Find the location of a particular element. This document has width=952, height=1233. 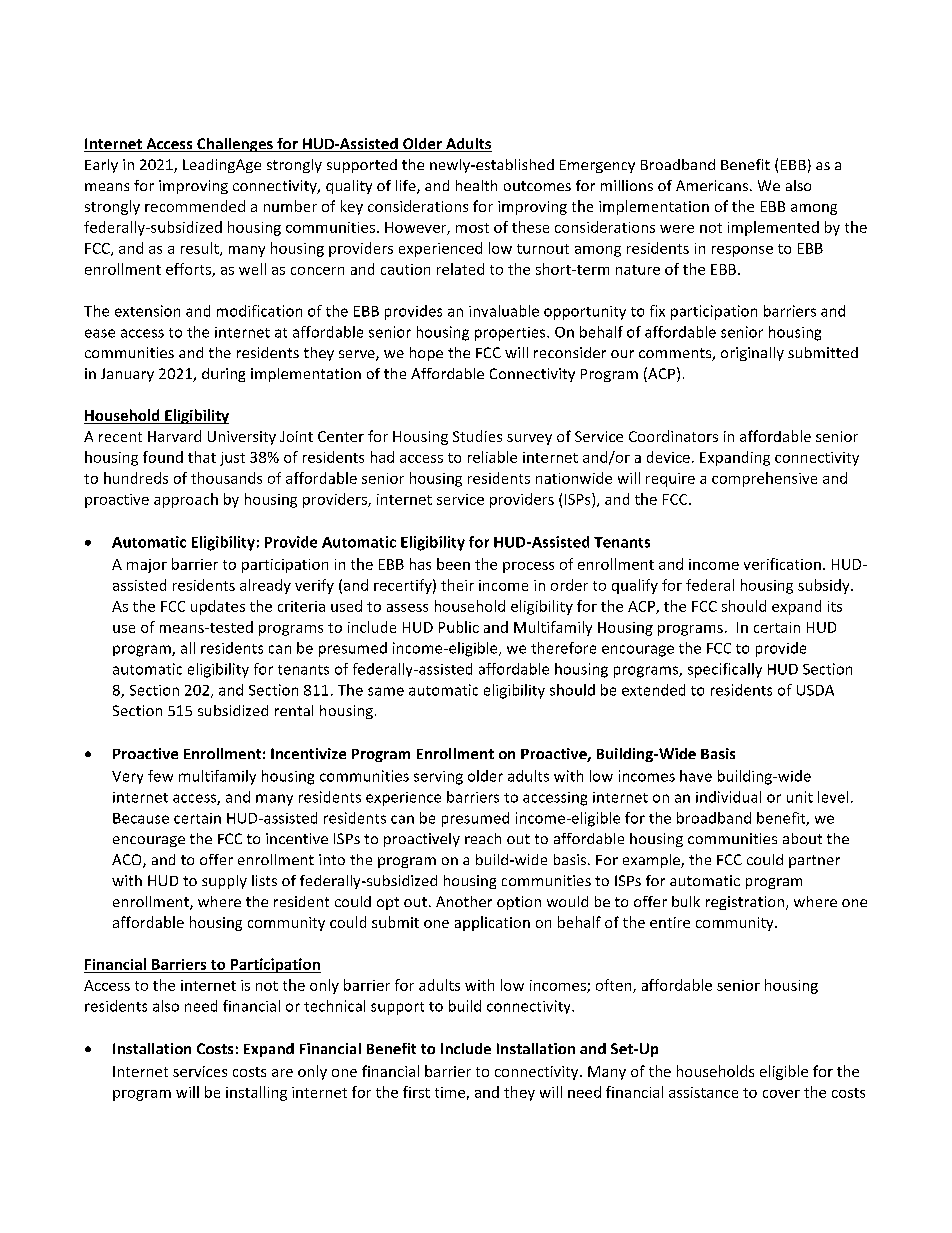

specifically is located at coordinates (725, 670).
